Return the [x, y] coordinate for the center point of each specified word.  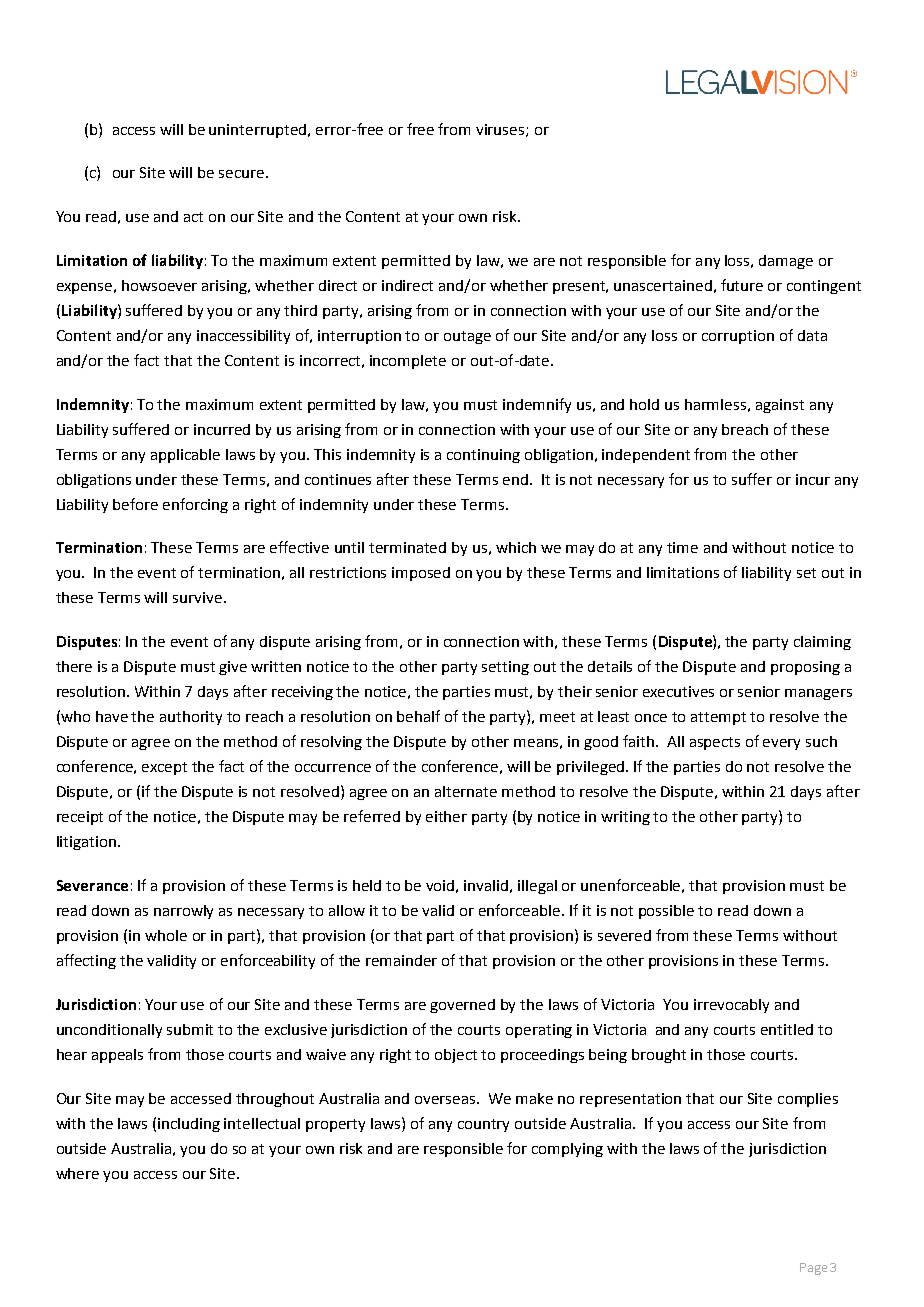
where [77, 1173]
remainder [401, 960]
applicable [185, 456]
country [483, 1125]
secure [241, 174]
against [780, 406]
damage [786, 262]
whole [166, 935]
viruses [501, 130]
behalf [418, 716]
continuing [483, 456]
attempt [718, 718]
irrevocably [731, 1006]
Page [813, 1269]
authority [191, 718]
